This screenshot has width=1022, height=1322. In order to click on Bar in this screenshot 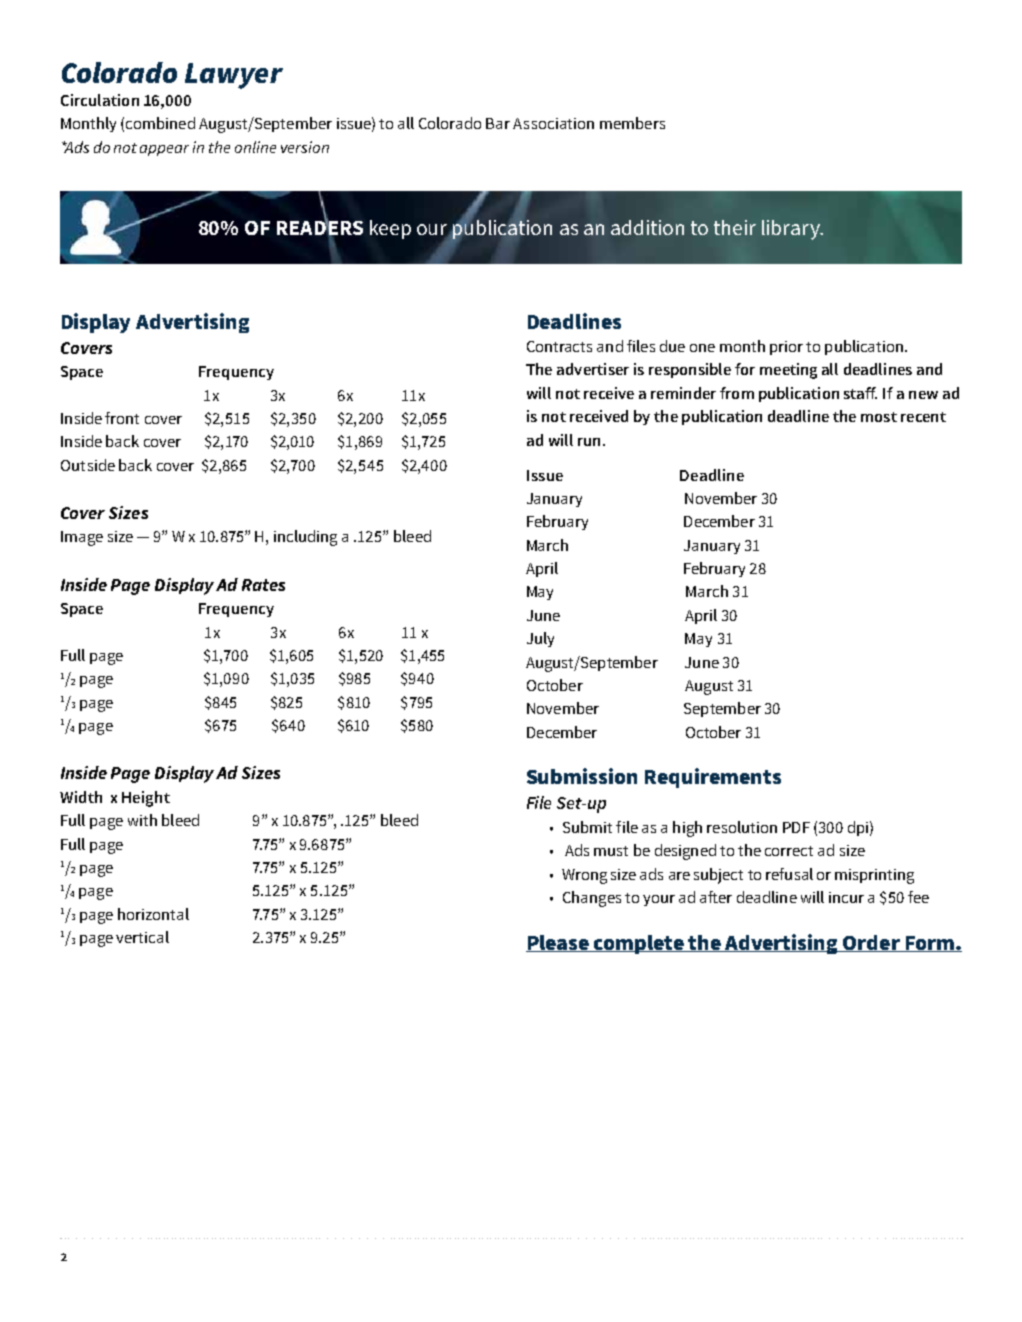, I will do `click(498, 123)`.
